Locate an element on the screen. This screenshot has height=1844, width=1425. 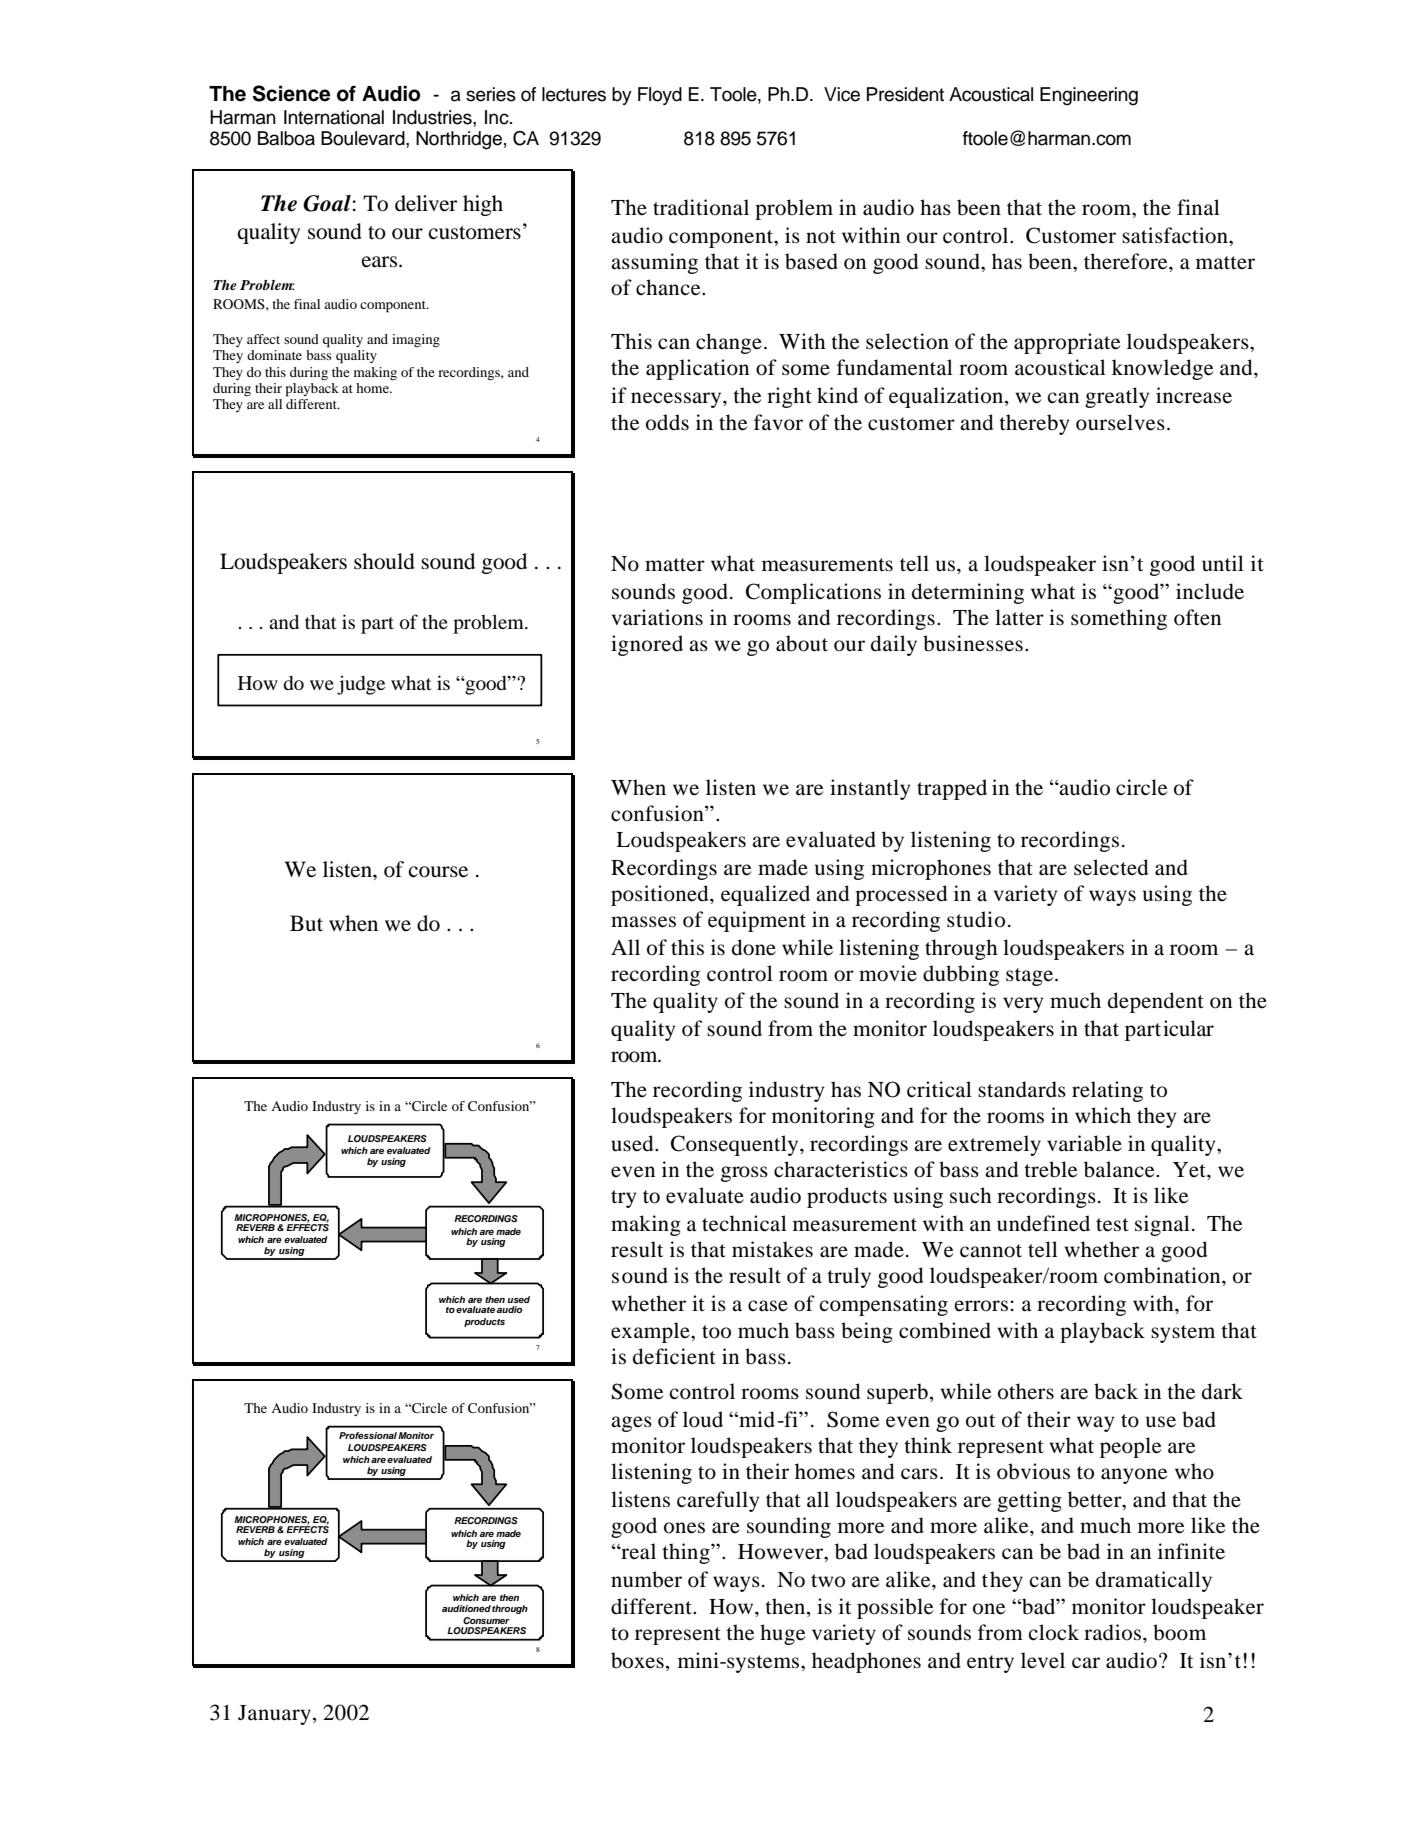
auditioned is located at coordinates (466, 1608).
